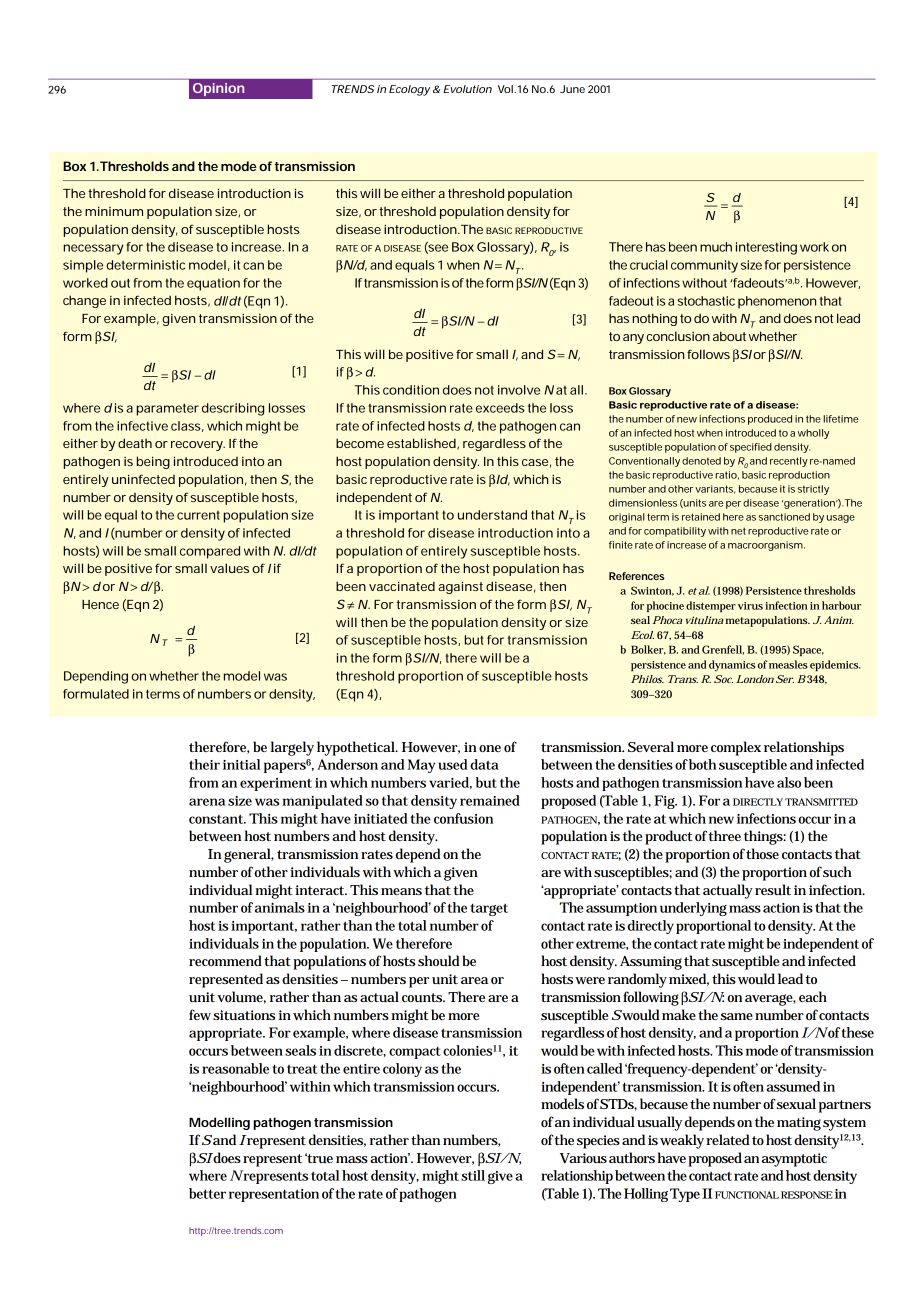  What do you see at coordinates (789, 462) in the screenshot?
I see `recently` at bounding box center [789, 462].
